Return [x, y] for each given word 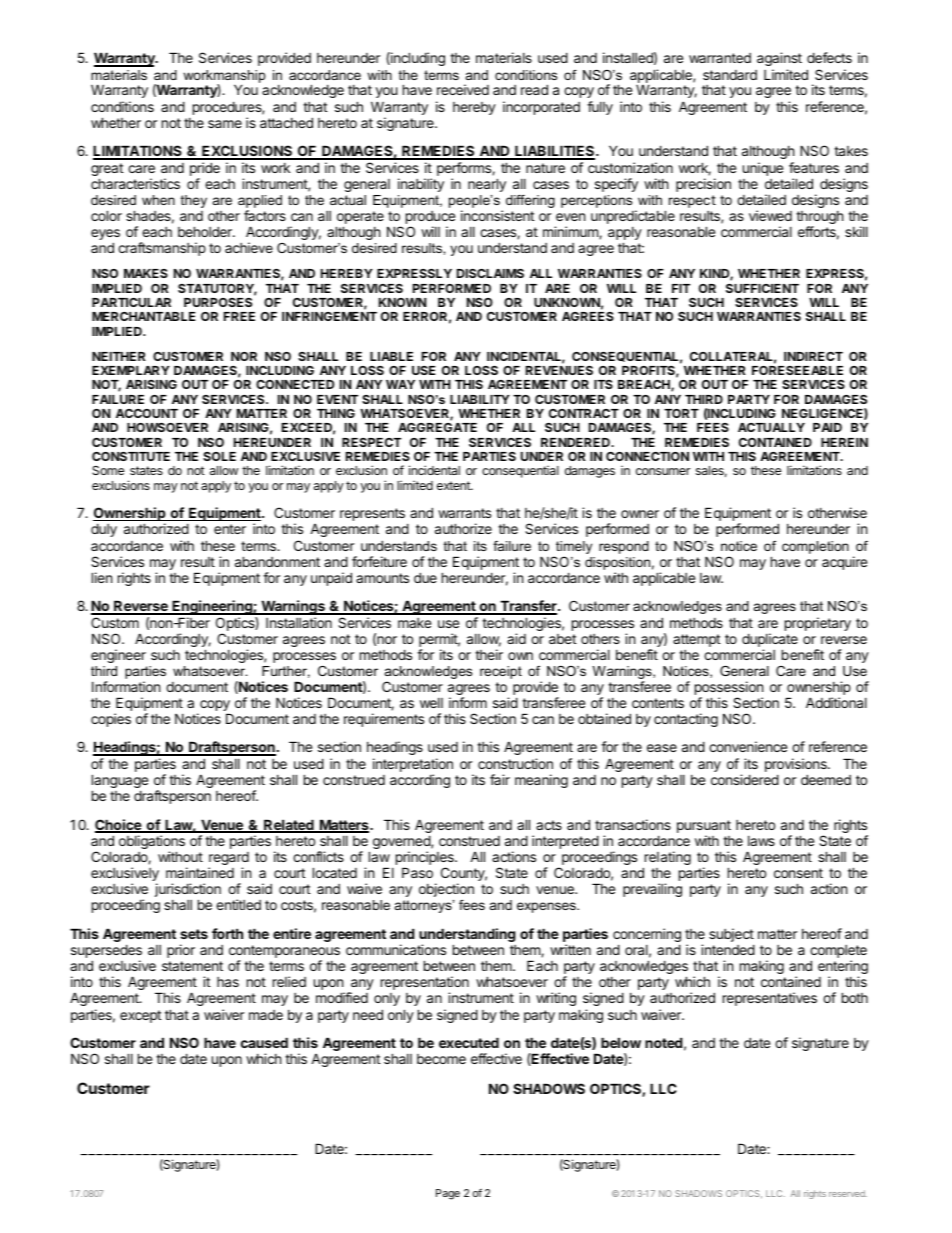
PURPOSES [218, 302]
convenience [748, 746]
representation [425, 984]
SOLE [219, 456]
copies [111, 720]
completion [815, 547]
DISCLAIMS [490, 273]
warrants [464, 513]
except [140, 1016]
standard [730, 75]
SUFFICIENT [762, 288]
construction [515, 763]
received [463, 89]
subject [731, 936]
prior [181, 951]
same [225, 124]
